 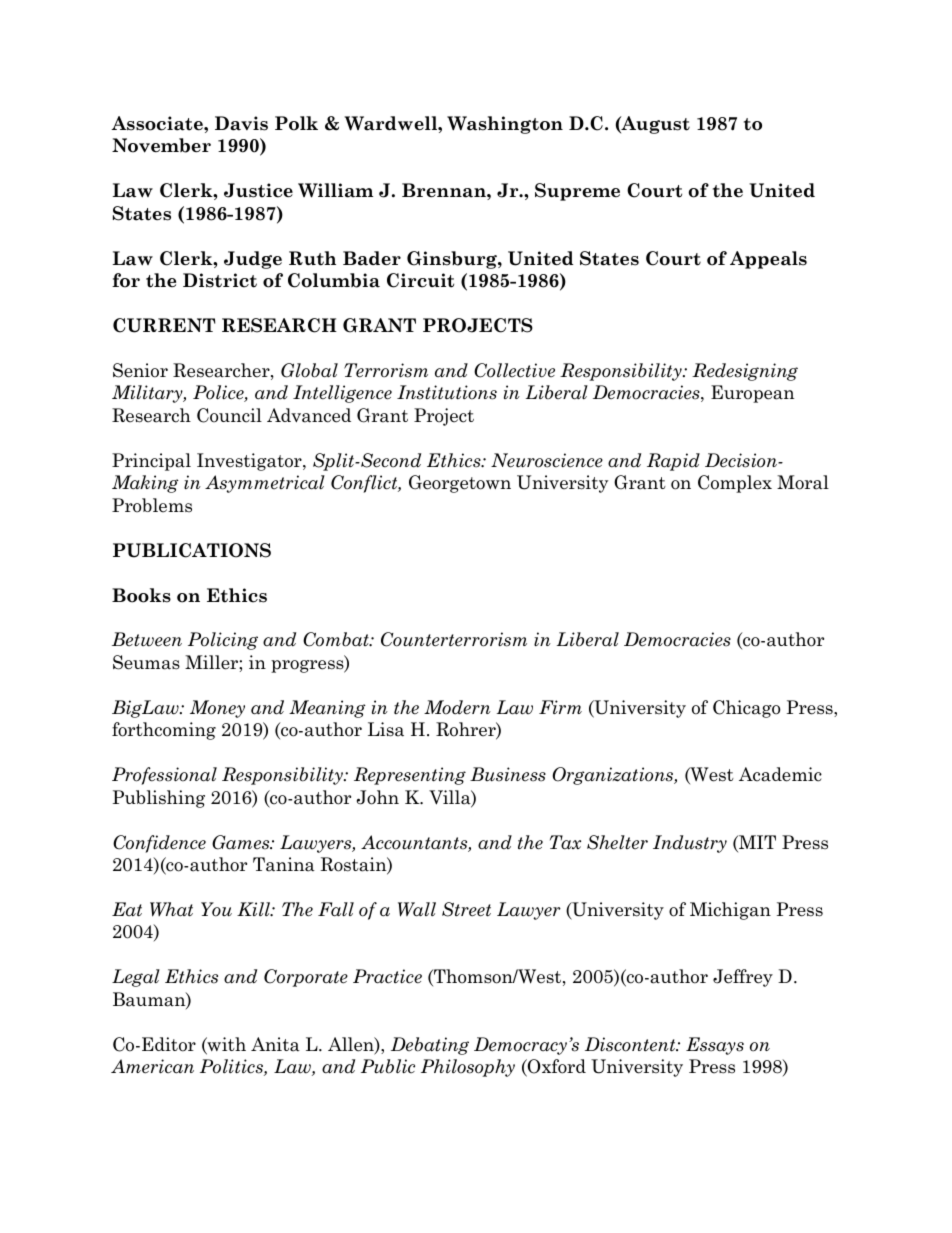 I want to click on Georgetown, so click(x=460, y=484).
